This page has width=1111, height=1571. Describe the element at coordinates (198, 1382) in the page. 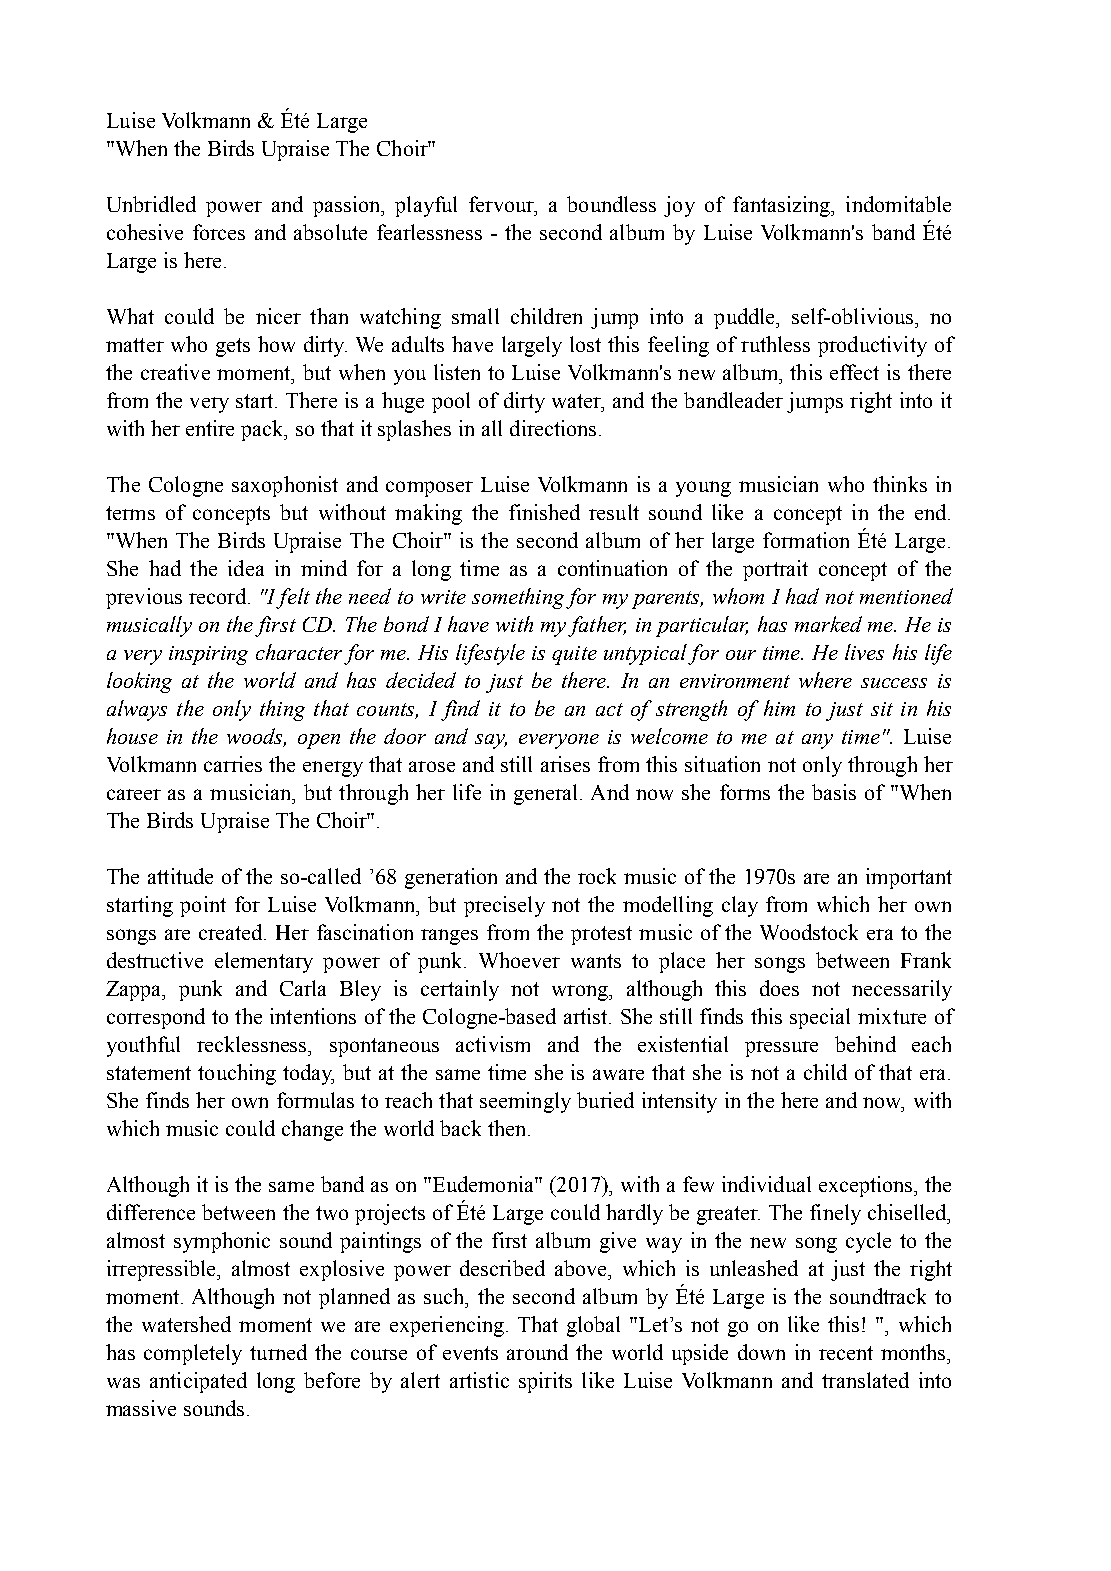

I see `anticipated` at that location.
